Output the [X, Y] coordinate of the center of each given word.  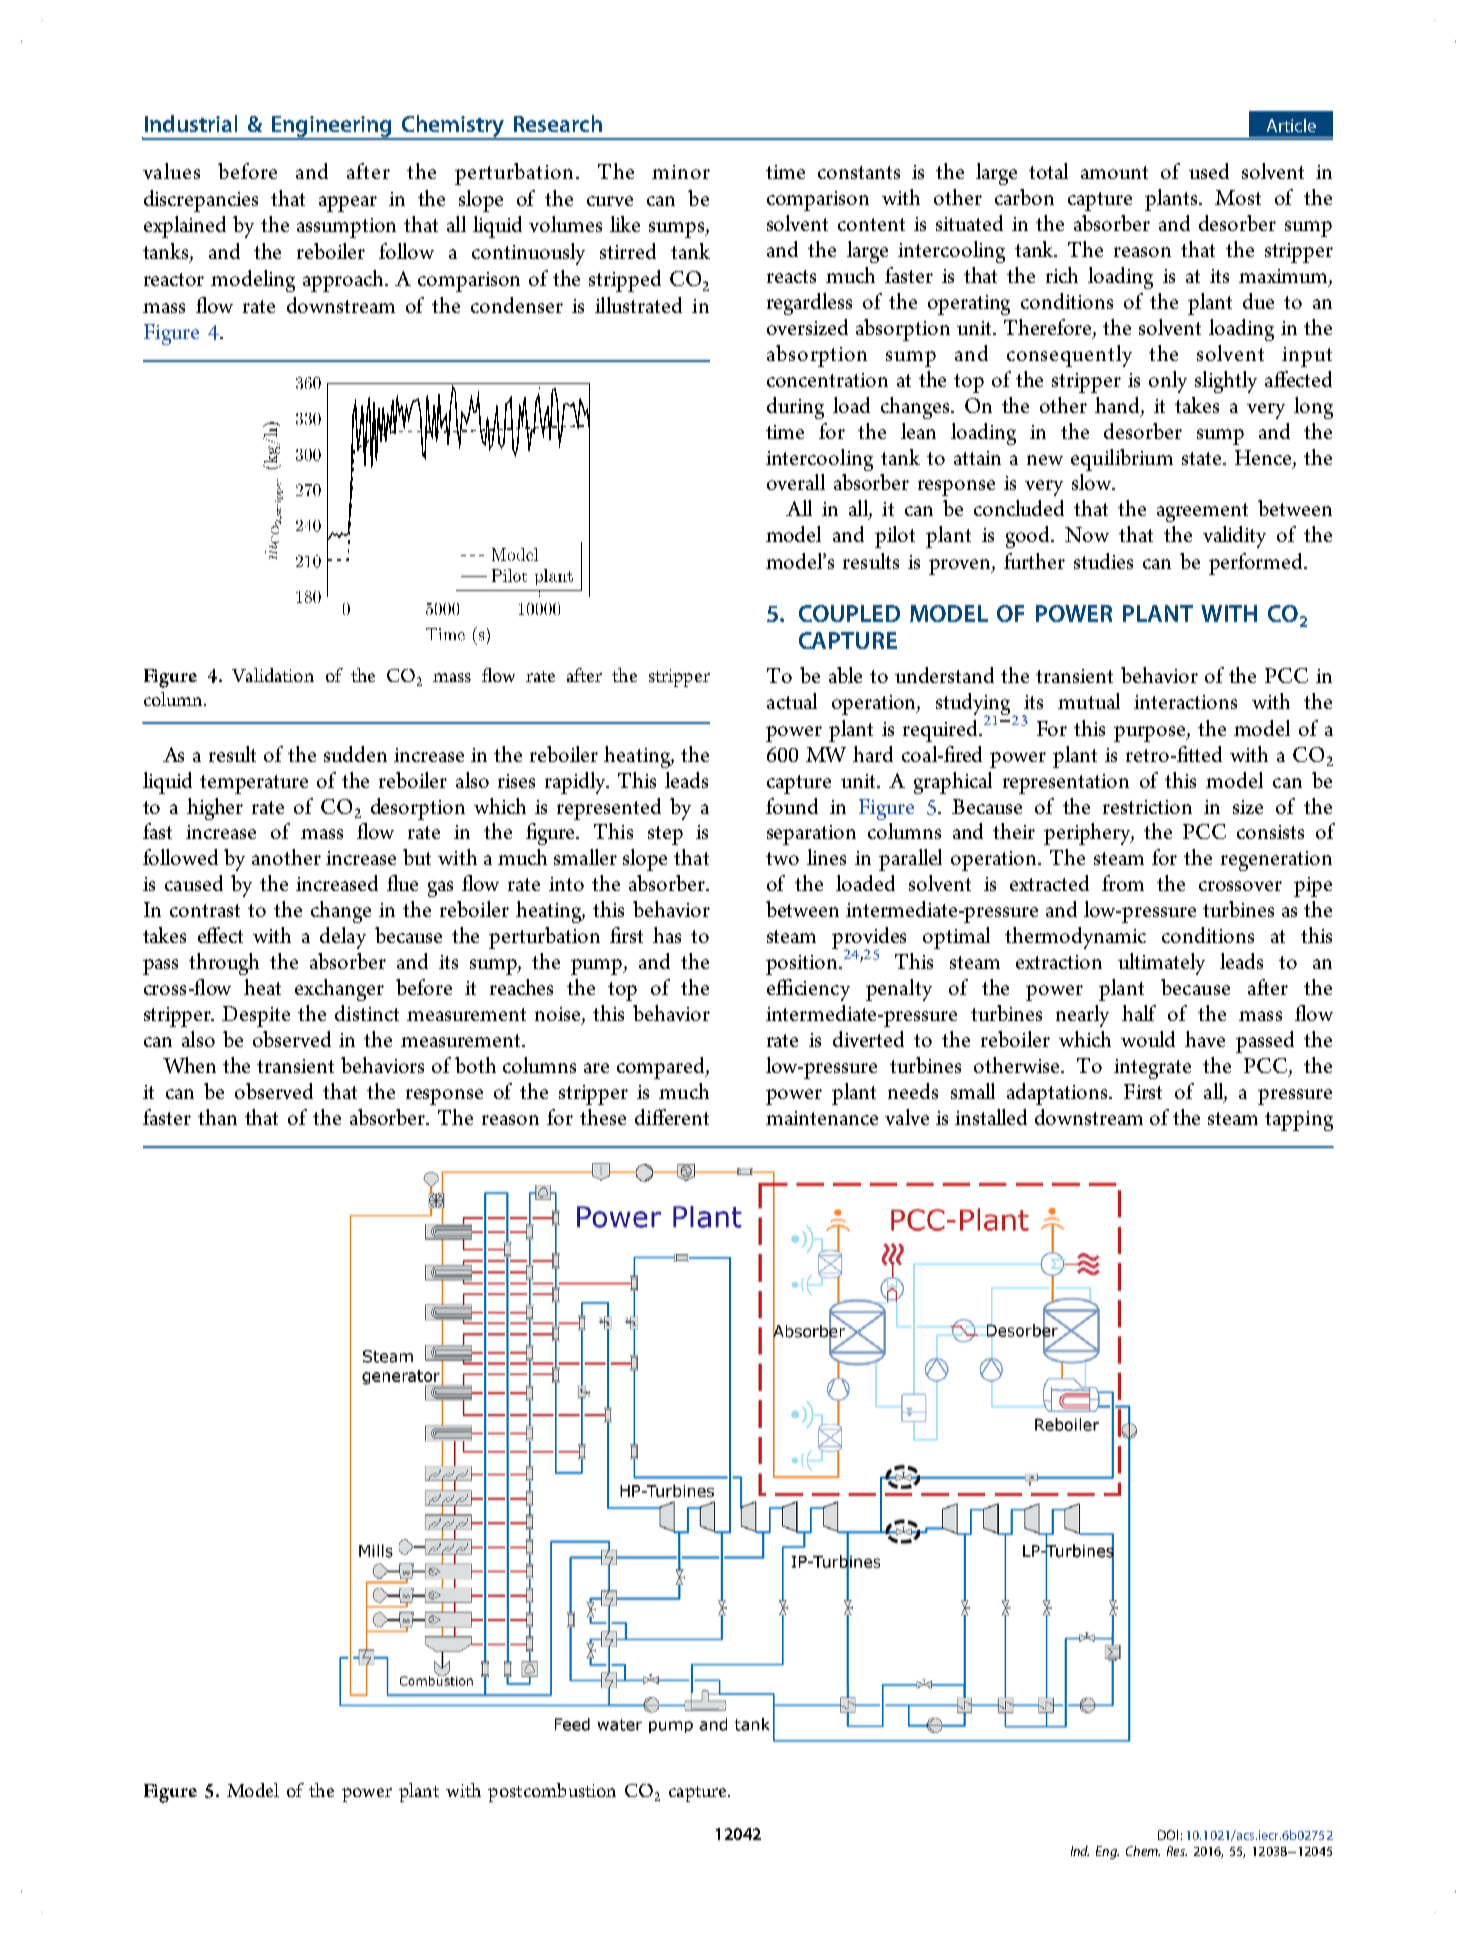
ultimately [1161, 964]
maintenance [822, 1118]
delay [343, 938]
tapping [1299, 1121]
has [667, 935]
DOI [1168, 1835]
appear [348, 204]
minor [681, 172]
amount [1114, 172]
